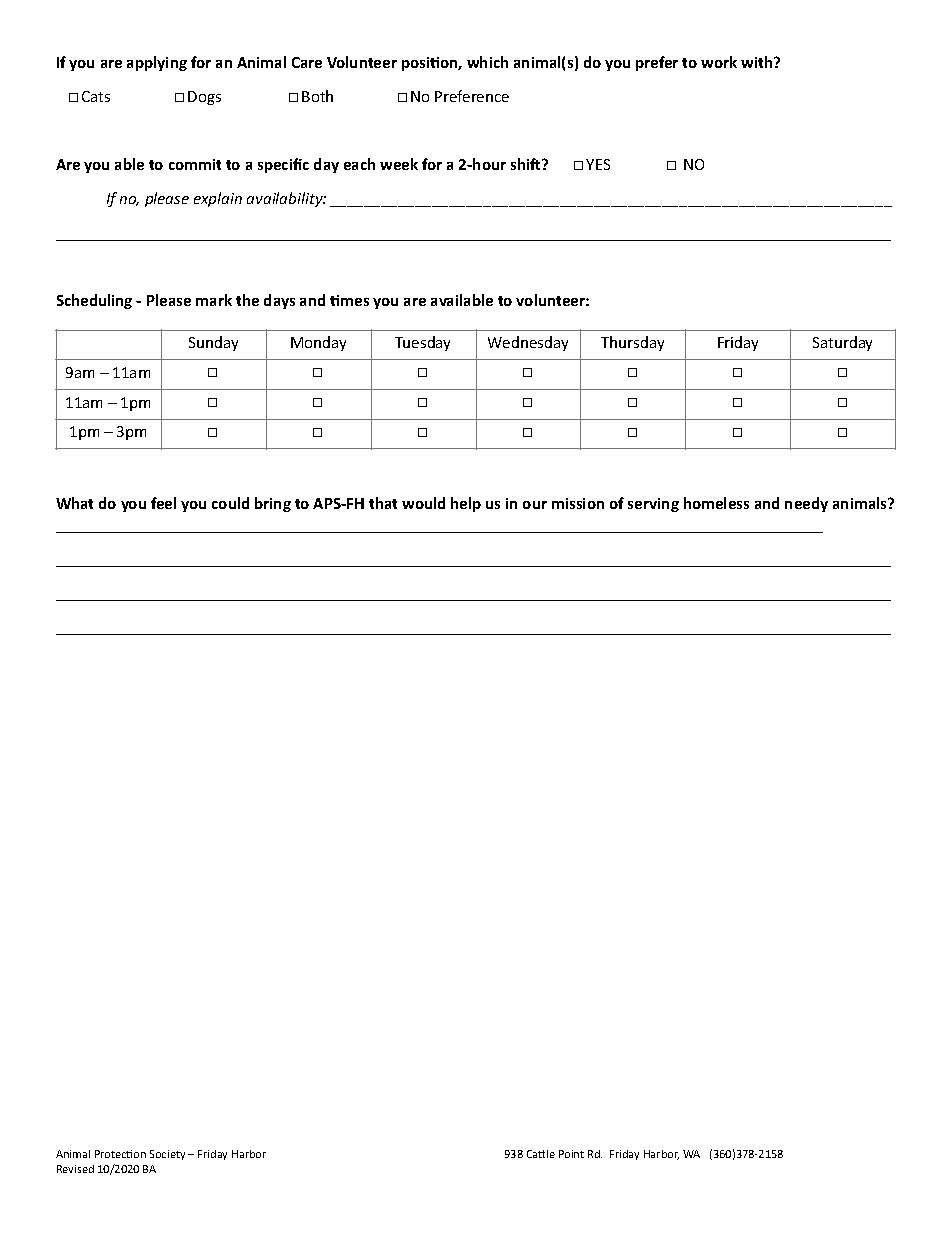  I want to click on feel, so click(163, 503).
